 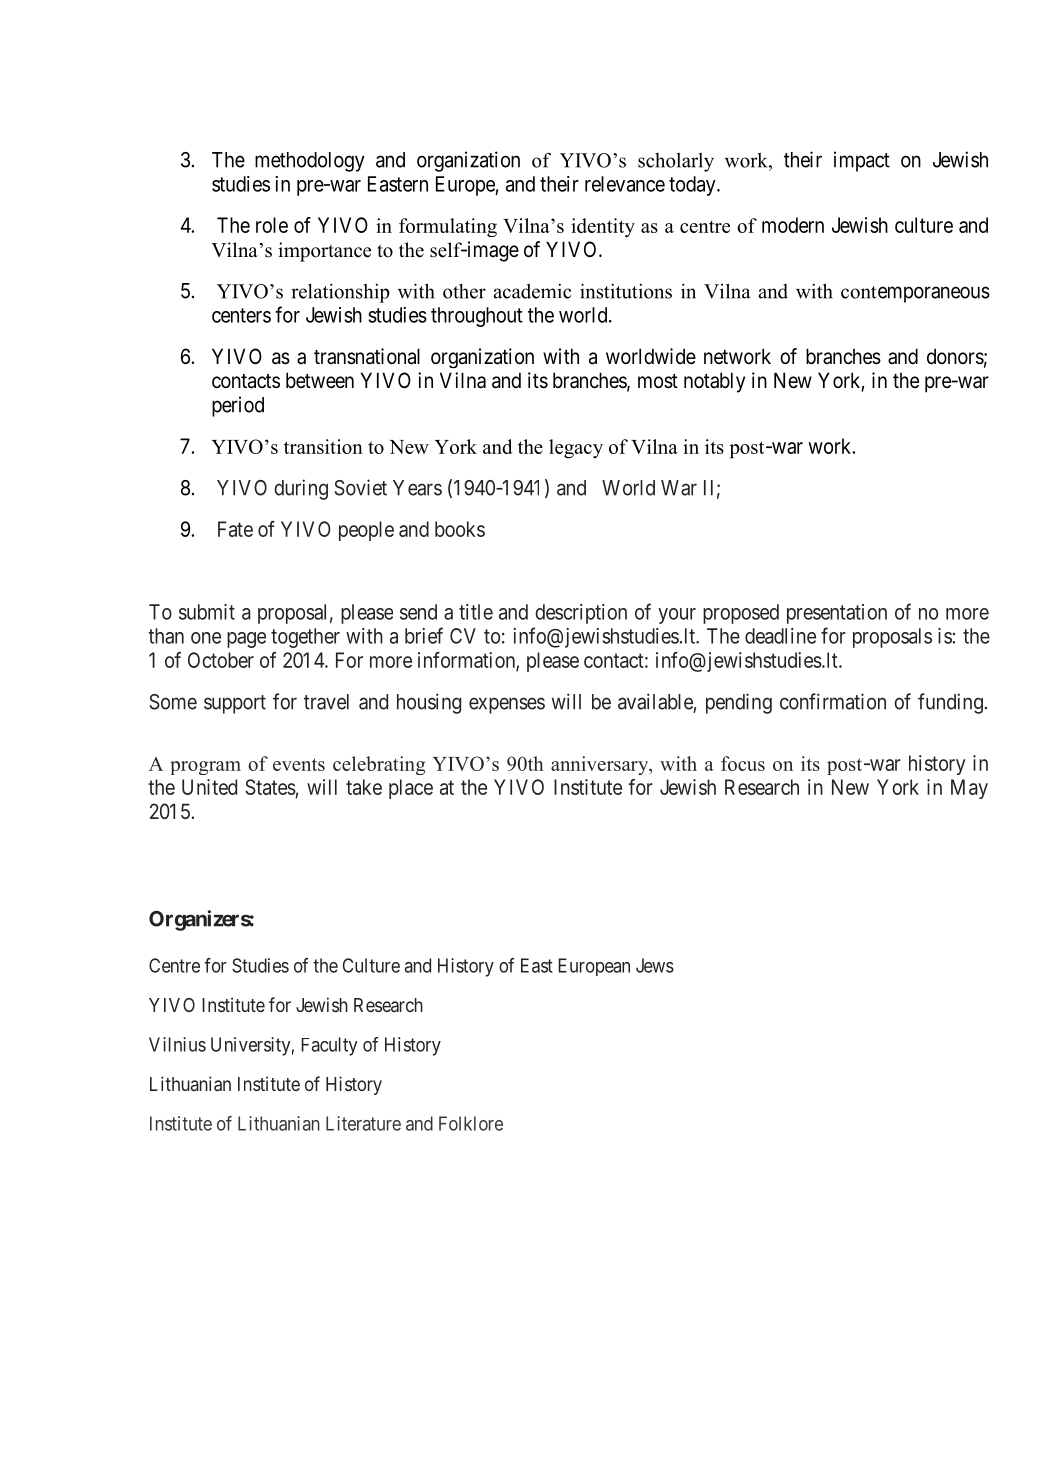 I want to click on page, so click(x=246, y=640).
